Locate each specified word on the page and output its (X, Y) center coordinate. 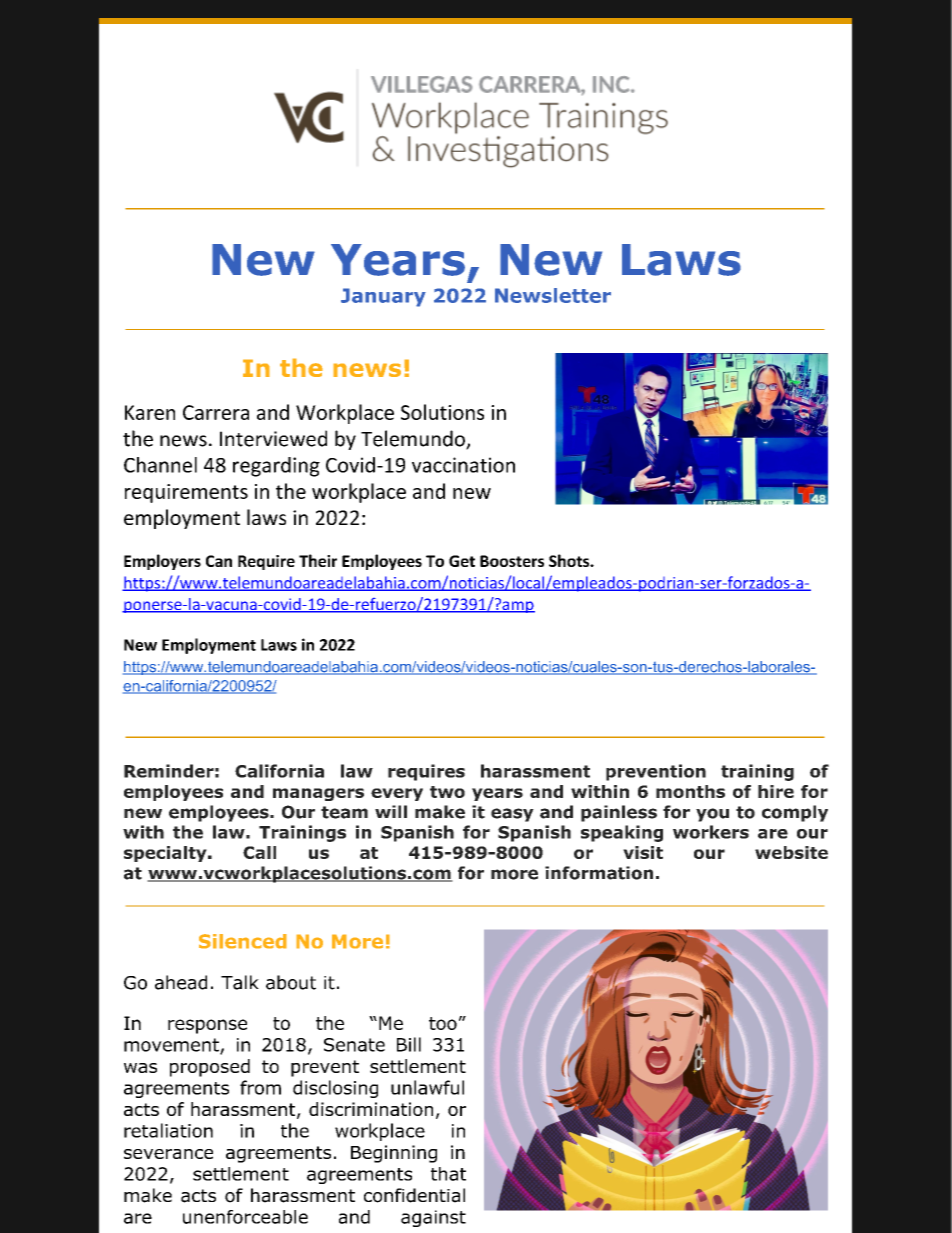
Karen (150, 412)
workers (711, 832)
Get (462, 561)
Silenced (243, 941)
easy (512, 815)
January (383, 297)
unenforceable (245, 1217)
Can (219, 561)
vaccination (463, 465)
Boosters (512, 561)
